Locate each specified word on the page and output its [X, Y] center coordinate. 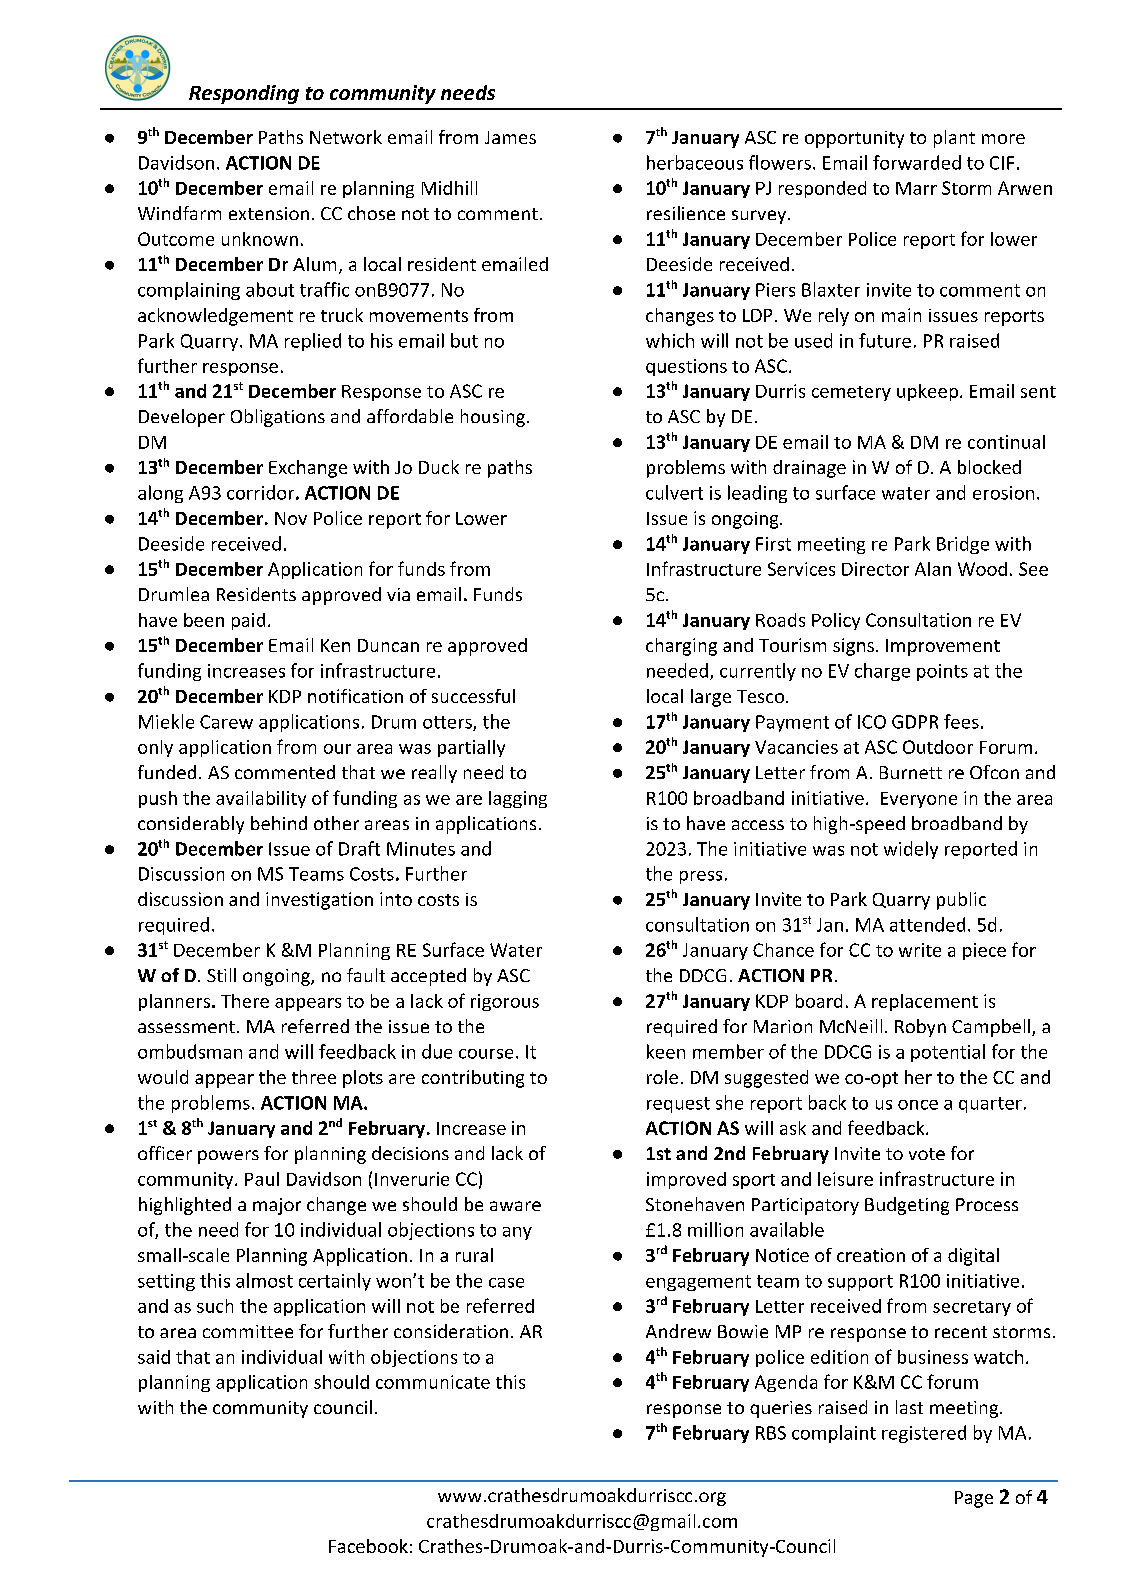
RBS [771, 1433]
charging [681, 647]
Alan [933, 569]
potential [948, 1053]
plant [954, 139]
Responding [244, 94]
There [245, 1001]
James [510, 137]
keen [666, 1051]
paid [248, 621]
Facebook [368, 1546]
